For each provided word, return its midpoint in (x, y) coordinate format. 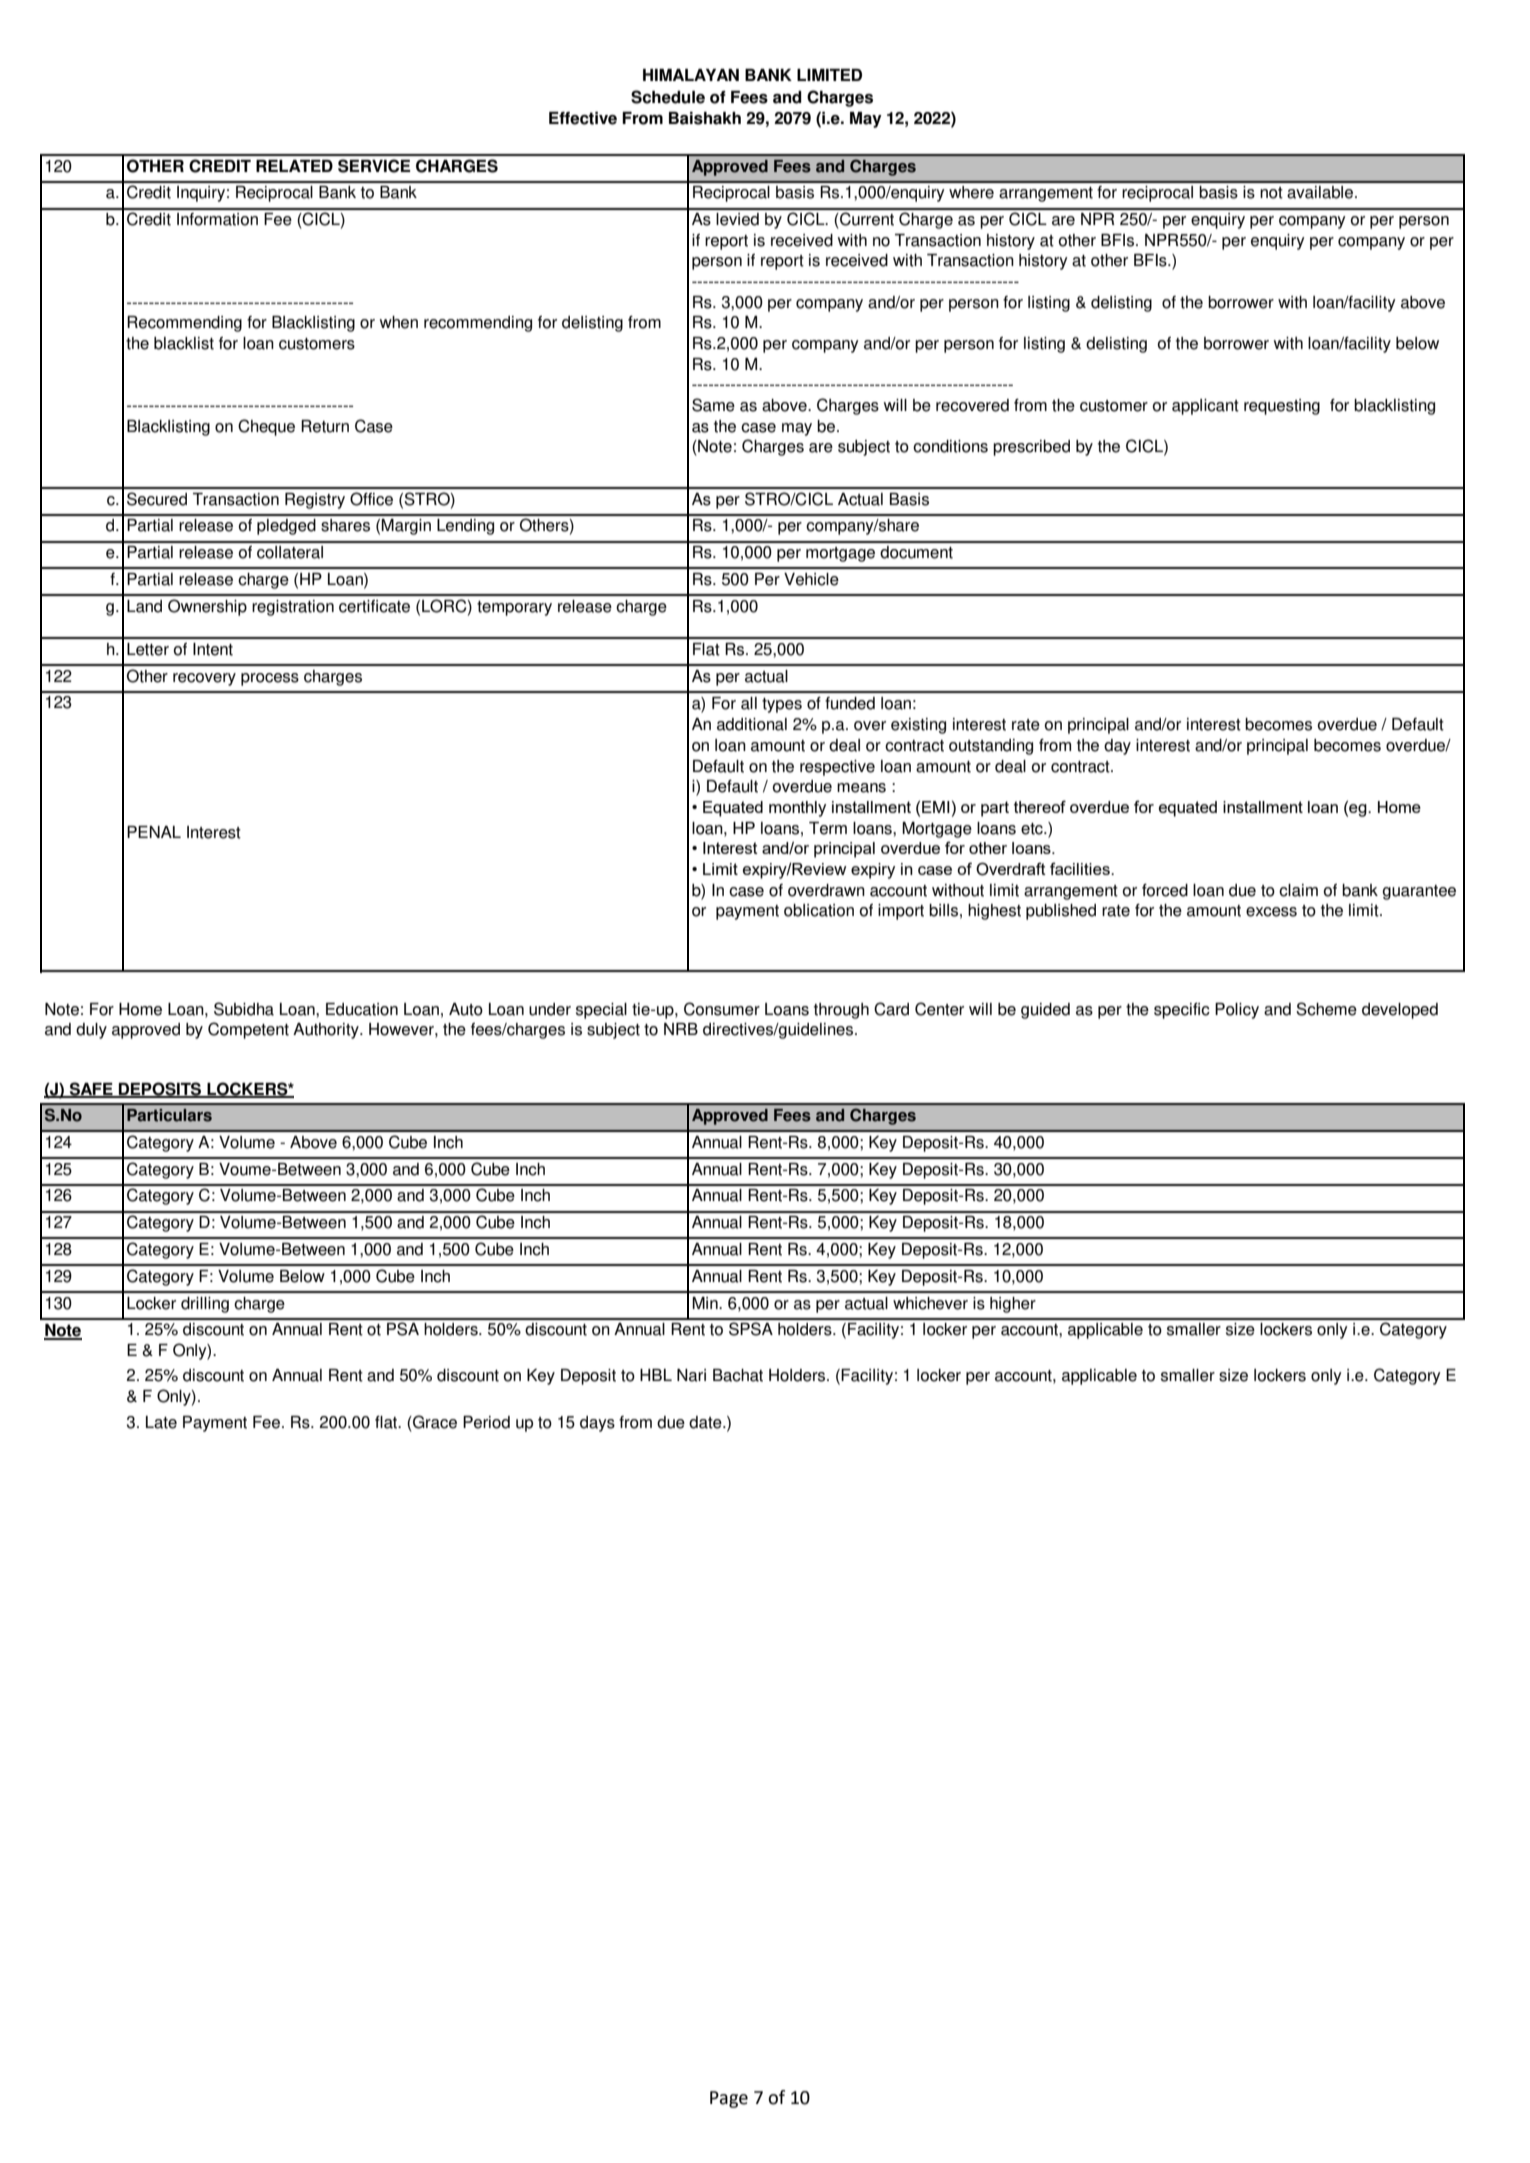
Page (729, 2099)
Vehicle (811, 579)
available (1321, 192)
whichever (930, 1303)
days (597, 1424)
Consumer (722, 1009)
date (706, 1422)
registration (293, 608)
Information (217, 219)
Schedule (668, 97)
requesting (1282, 407)
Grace (434, 1422)
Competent (248, 1030)
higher (1013, 1305)
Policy (1237, 1011)
